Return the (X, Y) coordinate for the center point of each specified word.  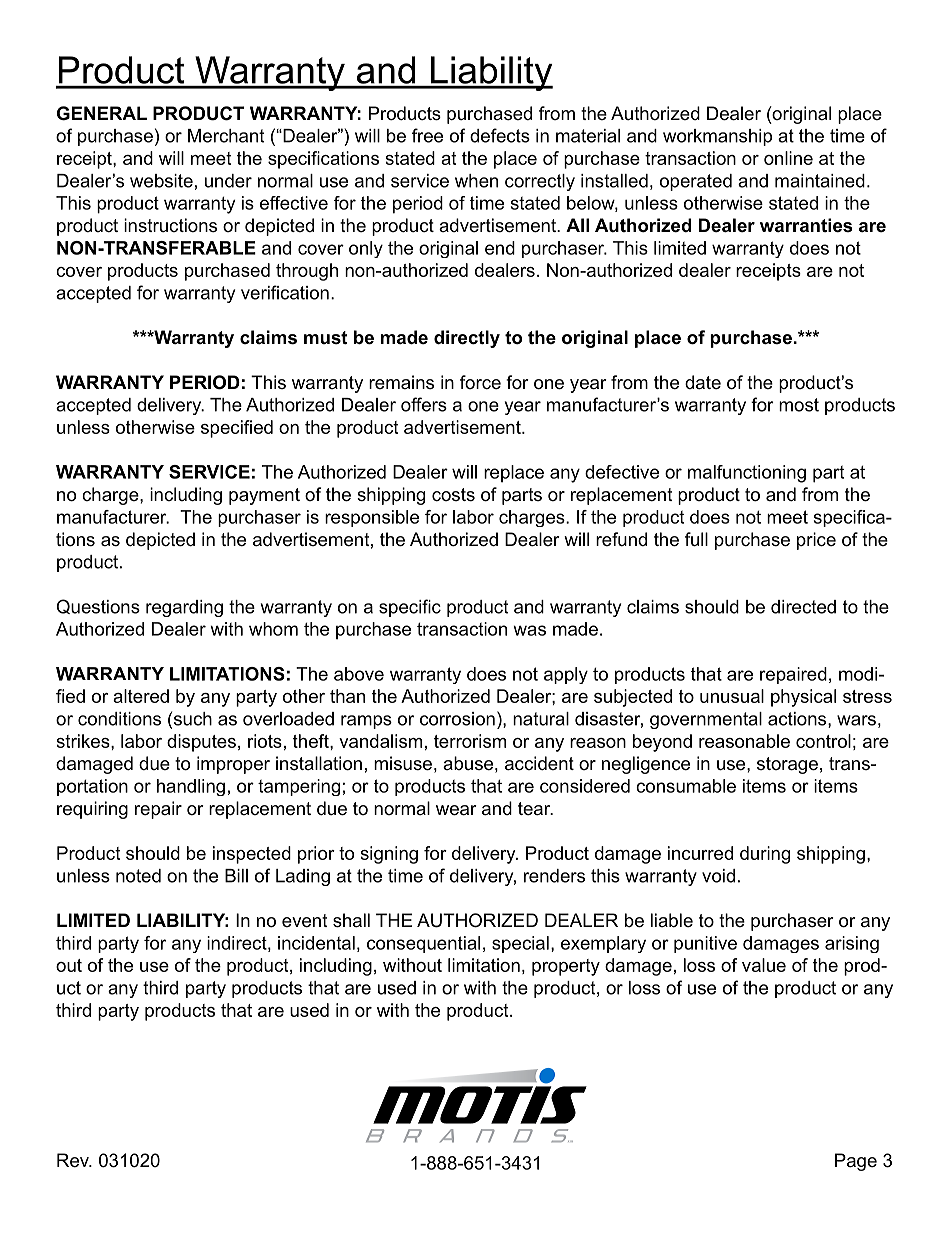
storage (787, 765)
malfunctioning (747, 474)
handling (191, 787)
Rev (74, 1160)
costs (453, 494)
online (788, 158)
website (161, 181)
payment (264, 496)
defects (500, 135)
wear (456, 810)
